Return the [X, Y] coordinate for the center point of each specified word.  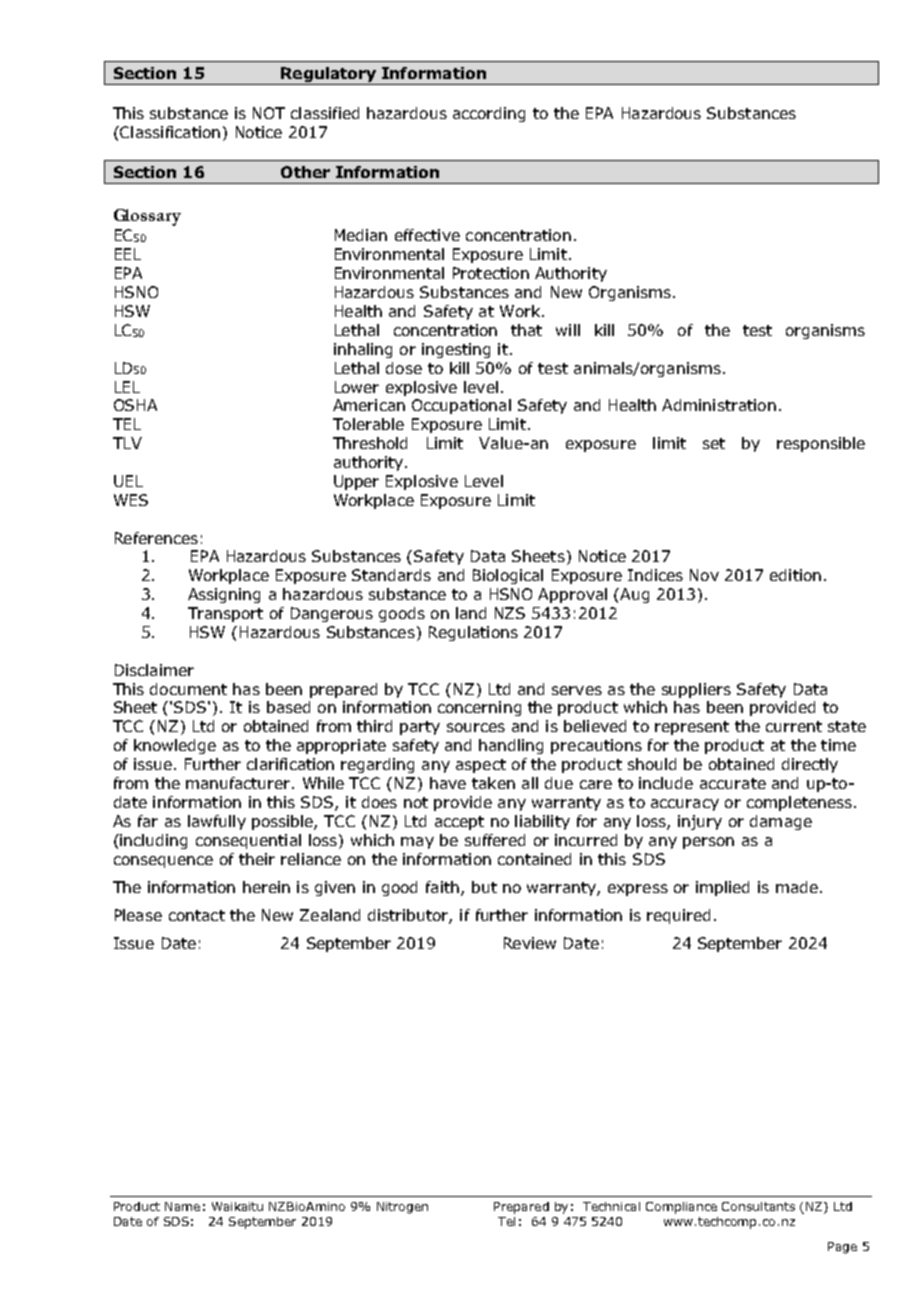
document [188, 689]
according [489, 114]
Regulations [473, 633]
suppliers [696, 690]
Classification [169, 132]
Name [182, 1206]
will [568, 330]
